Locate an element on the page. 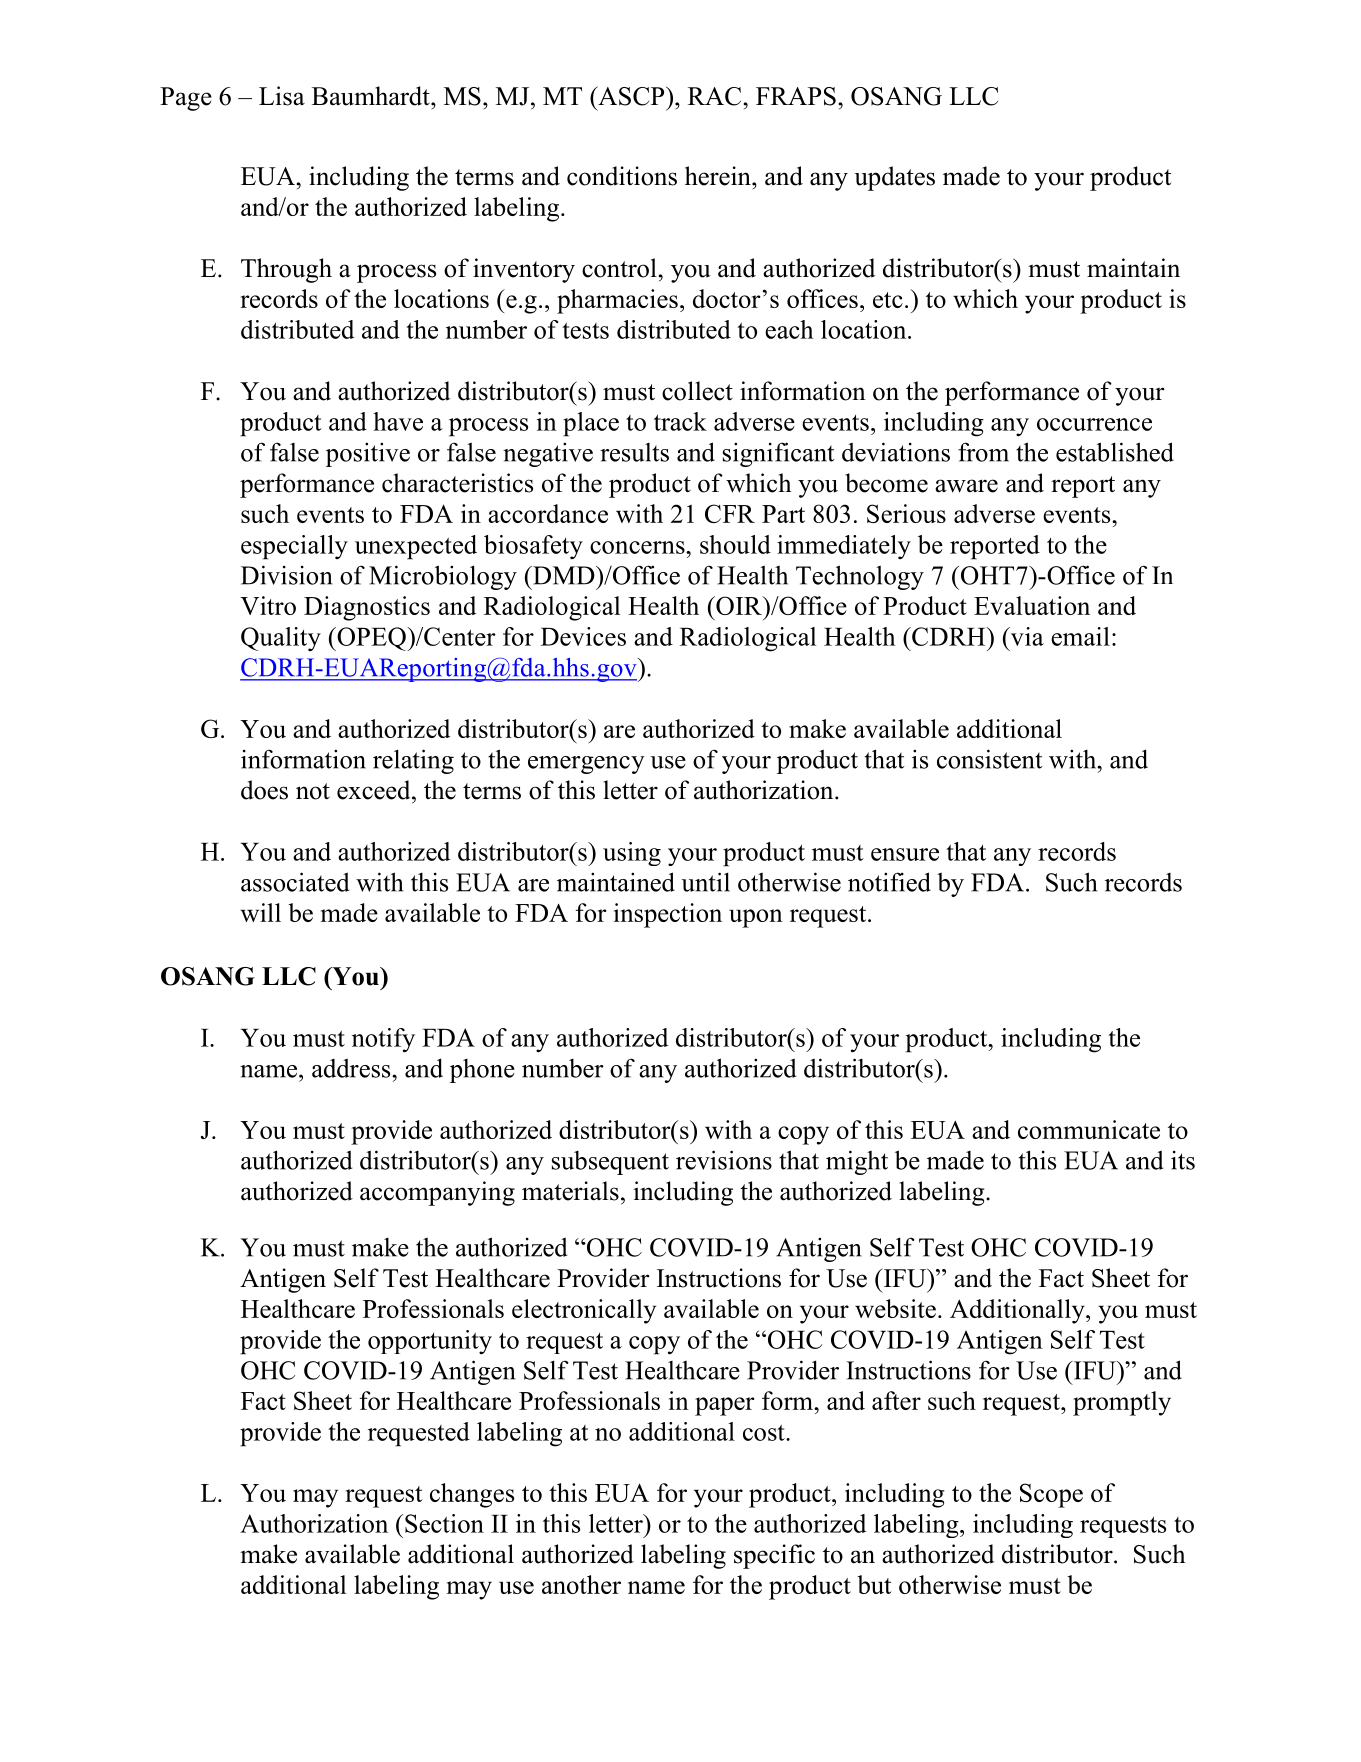 This page has width=1361, height=1762. using is located at coordinates (632, 854).
